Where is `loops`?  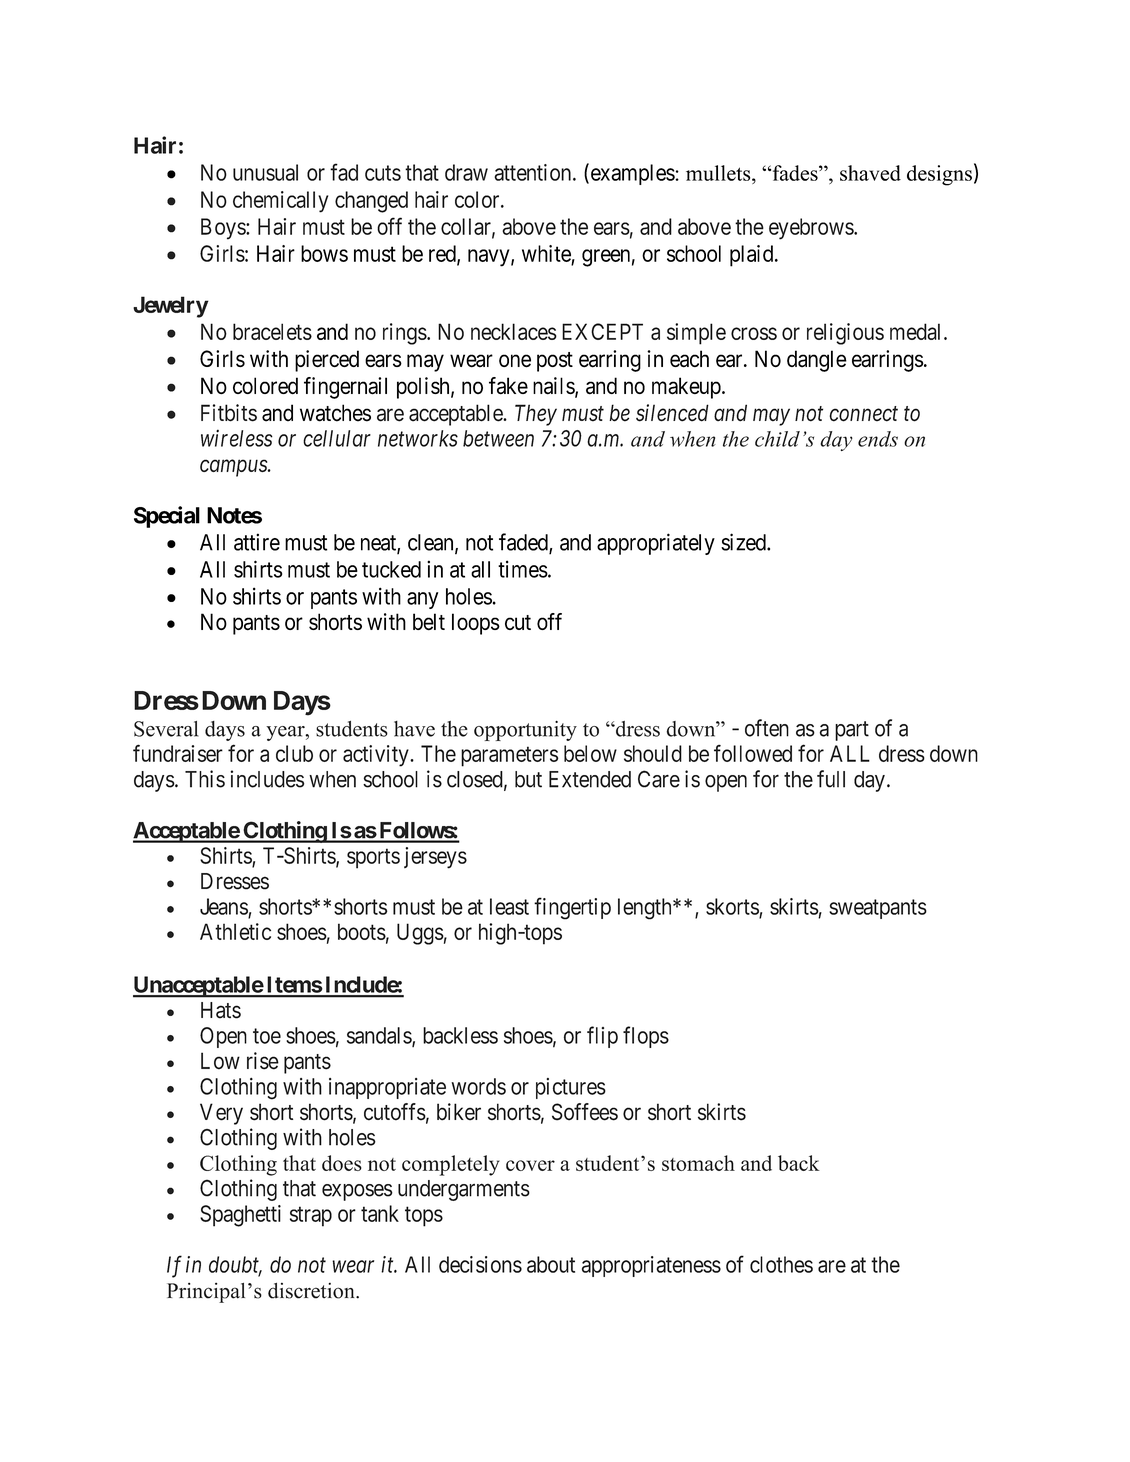
loops is located at coordinates (476, 624).
